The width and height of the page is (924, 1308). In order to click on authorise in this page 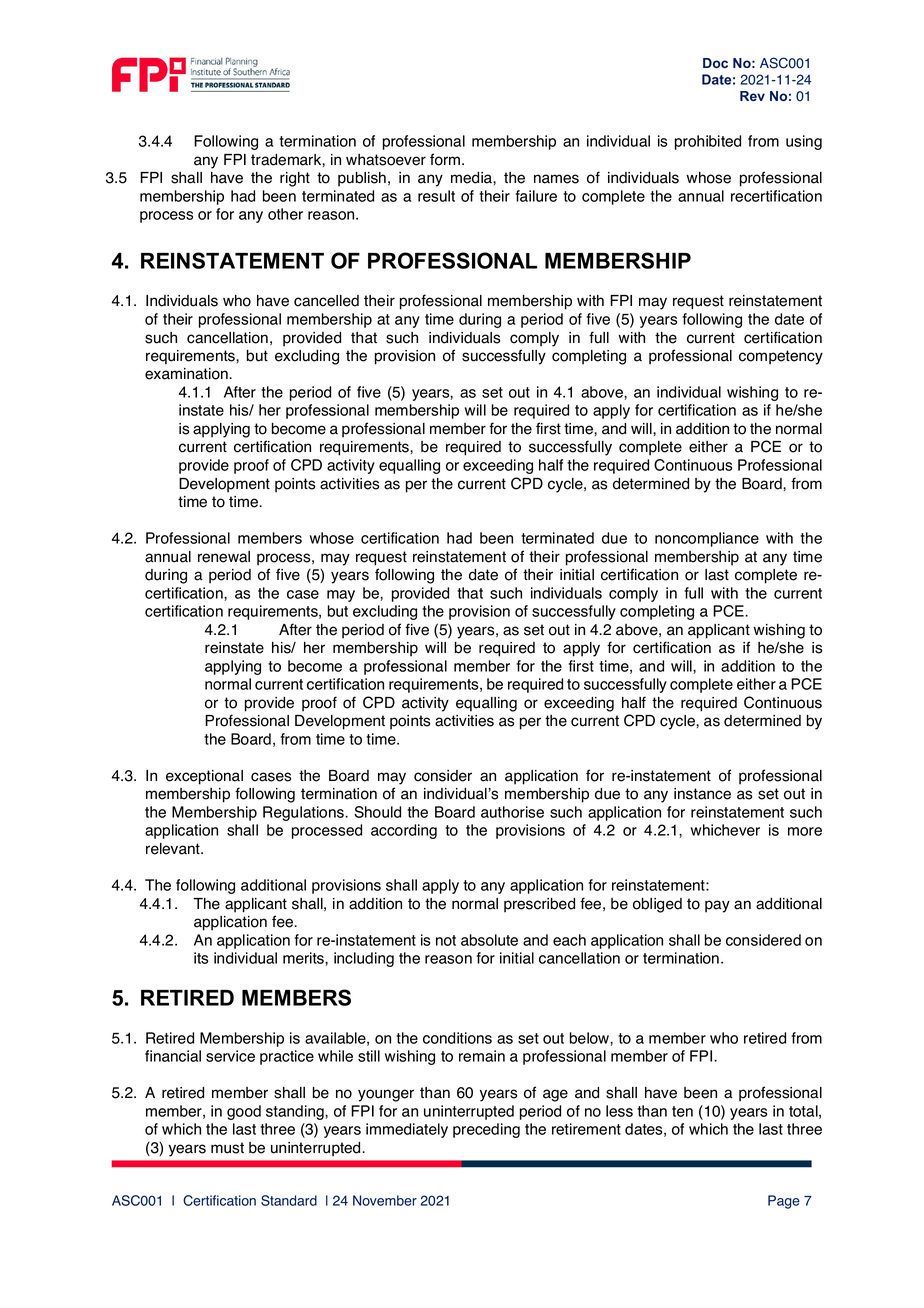, I will do `click(512, 812)`.
